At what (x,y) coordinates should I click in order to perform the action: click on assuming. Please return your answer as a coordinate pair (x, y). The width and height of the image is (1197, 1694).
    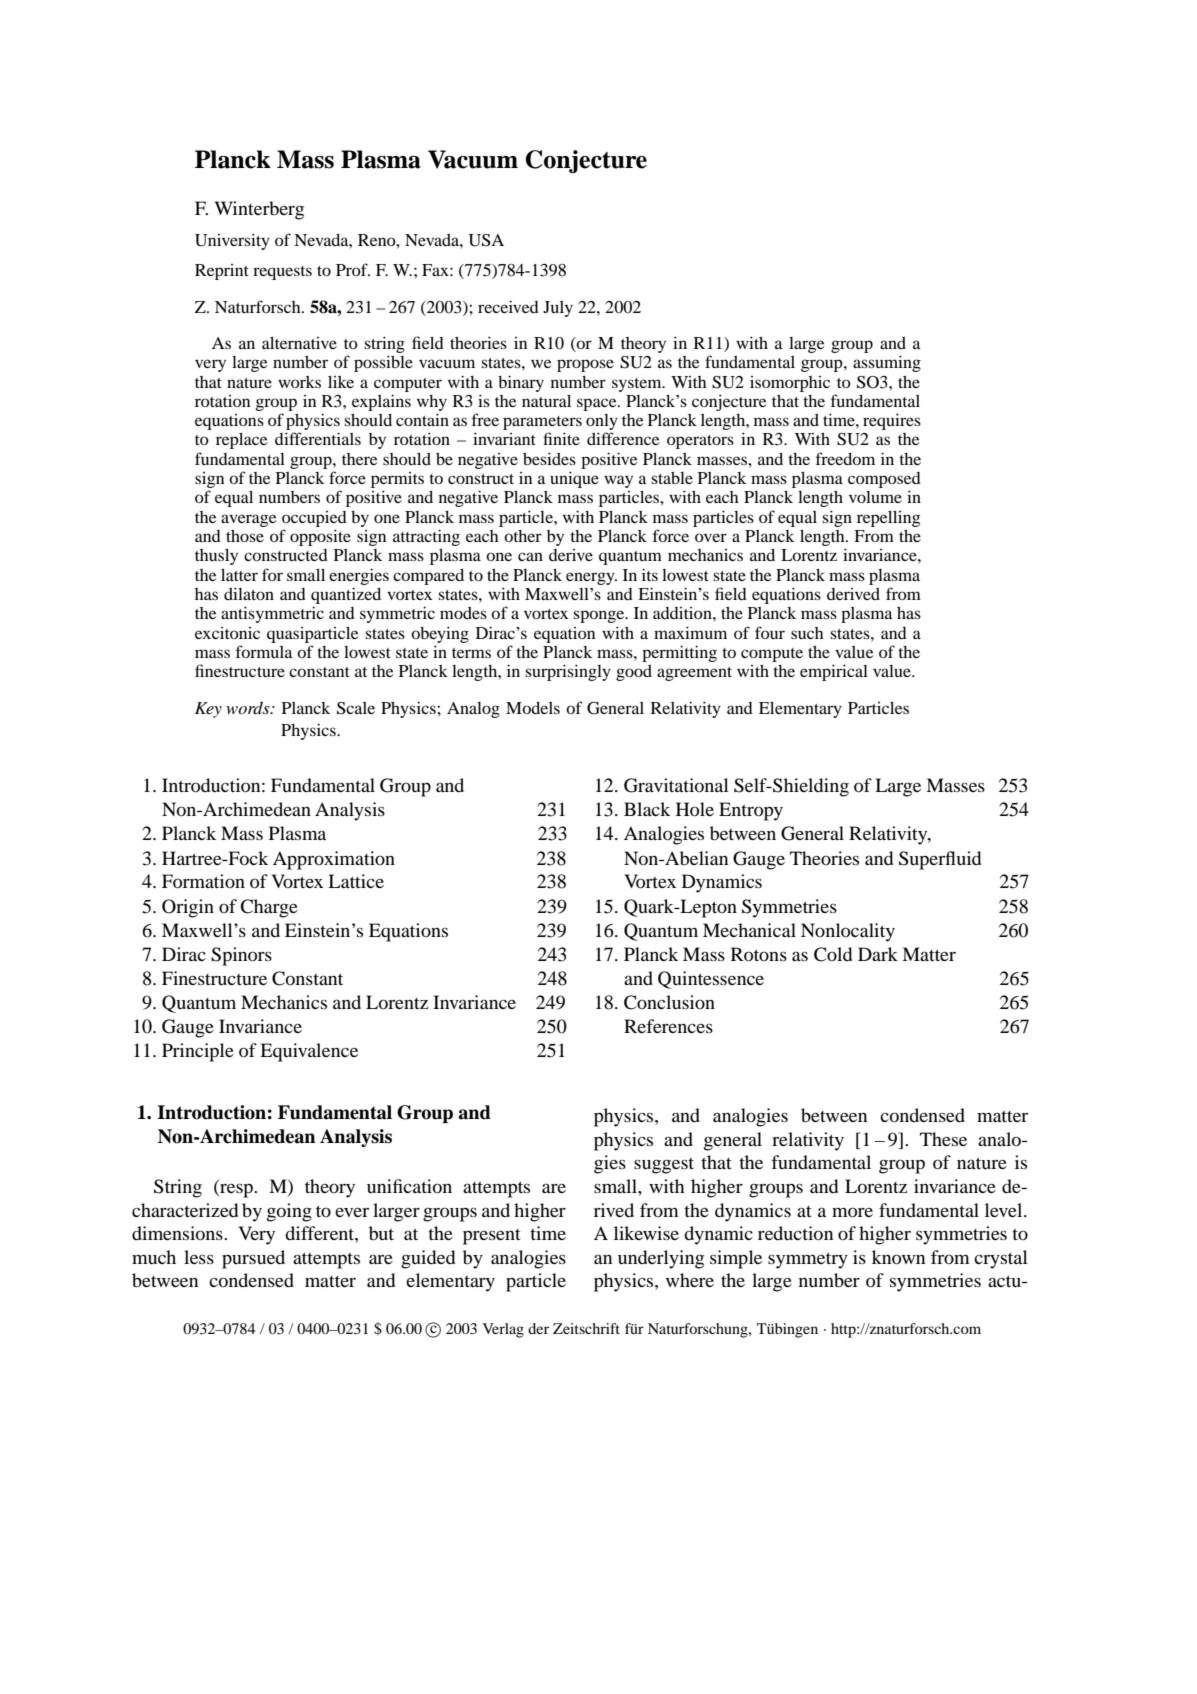
    Looking at the image, I should click on (887, 363).
